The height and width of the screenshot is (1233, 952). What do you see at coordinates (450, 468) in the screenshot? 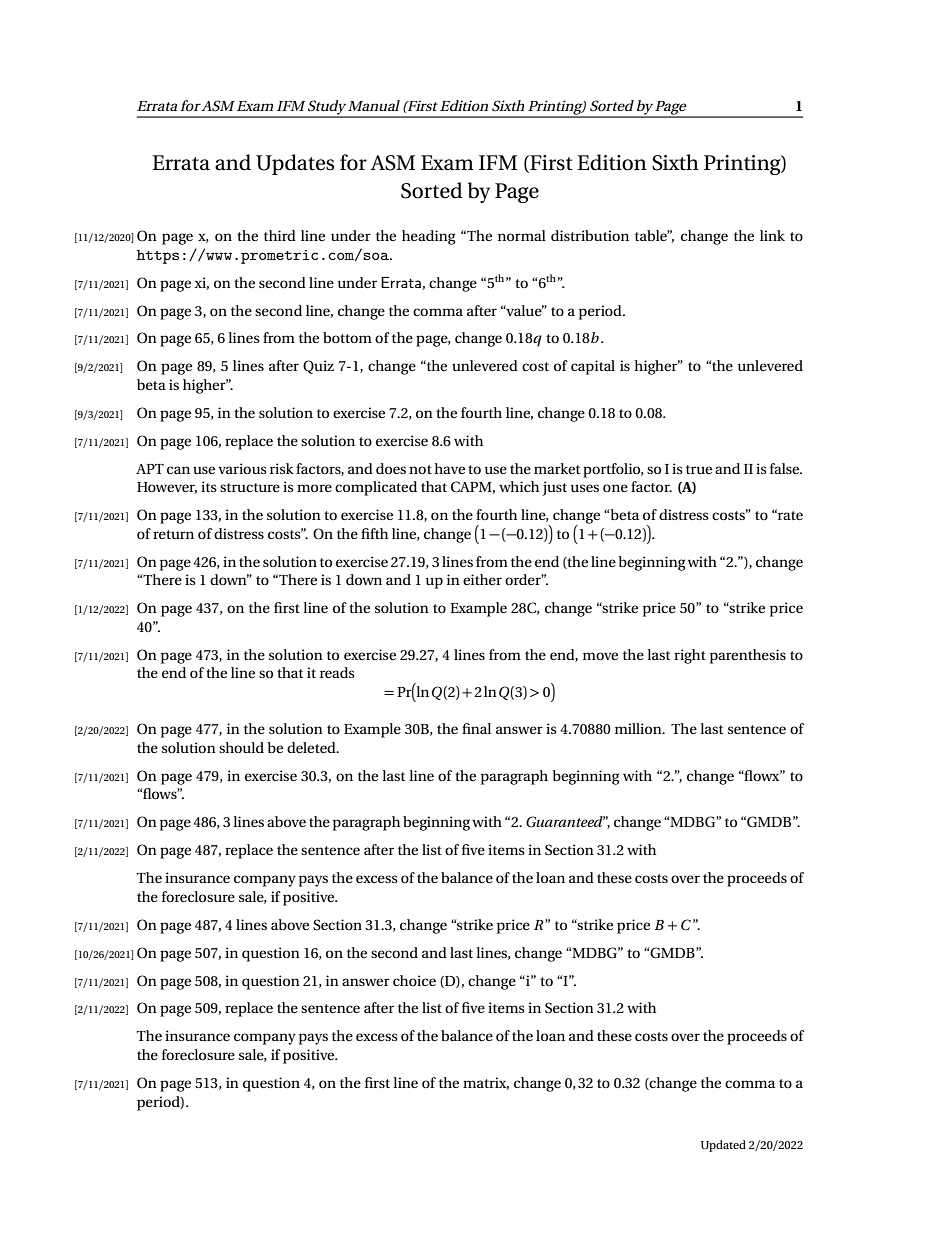
I see `have` at bounding box center [450, 468].
